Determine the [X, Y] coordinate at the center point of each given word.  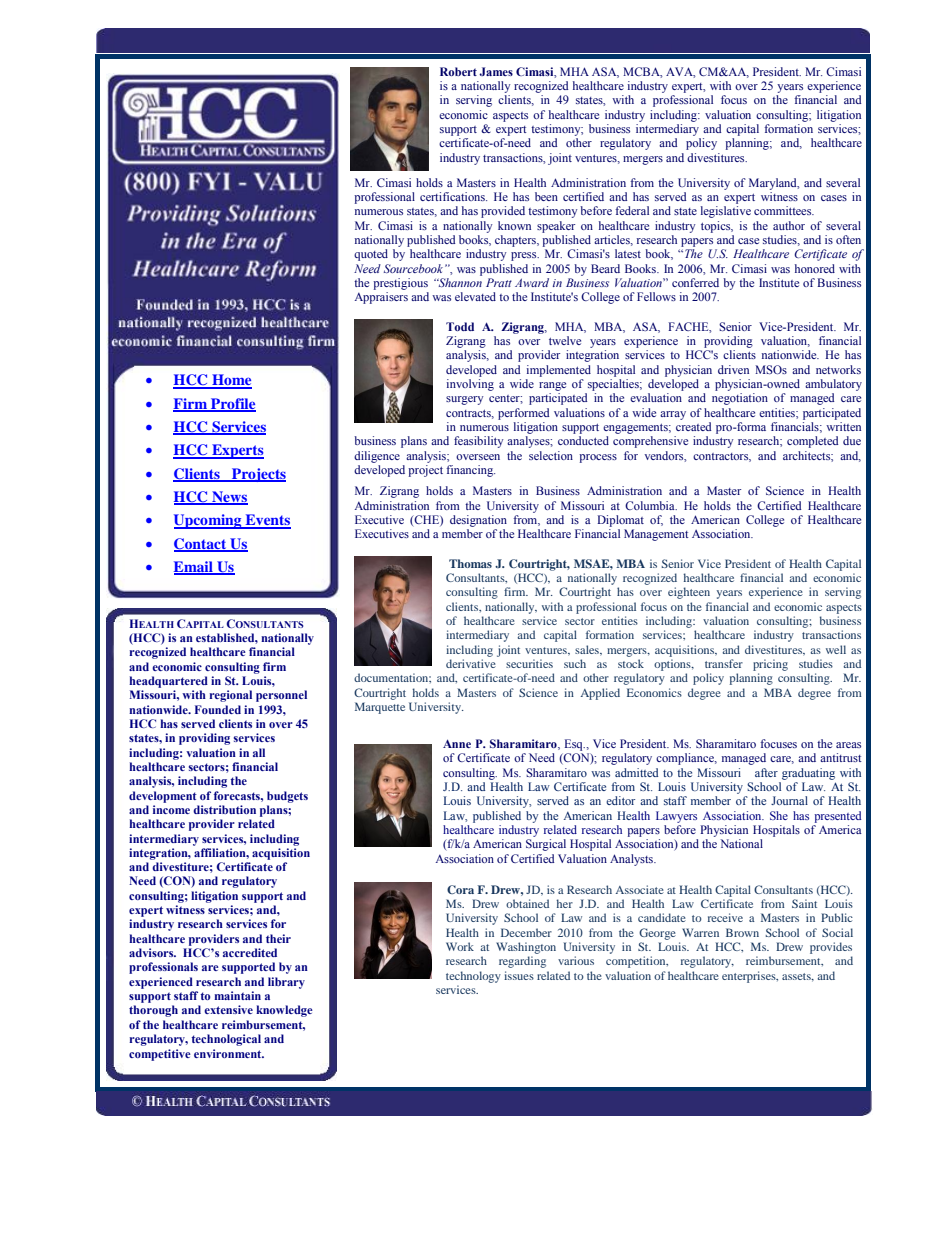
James [496, 71]
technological [226, 1040]
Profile [232, 404]
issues [519, 975]
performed [523, 414]
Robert [458, 71]
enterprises [750, 977]
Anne [457, 743]
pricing [770, 665]
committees [784, 210]
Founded [218, 709]
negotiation [740, 399]
